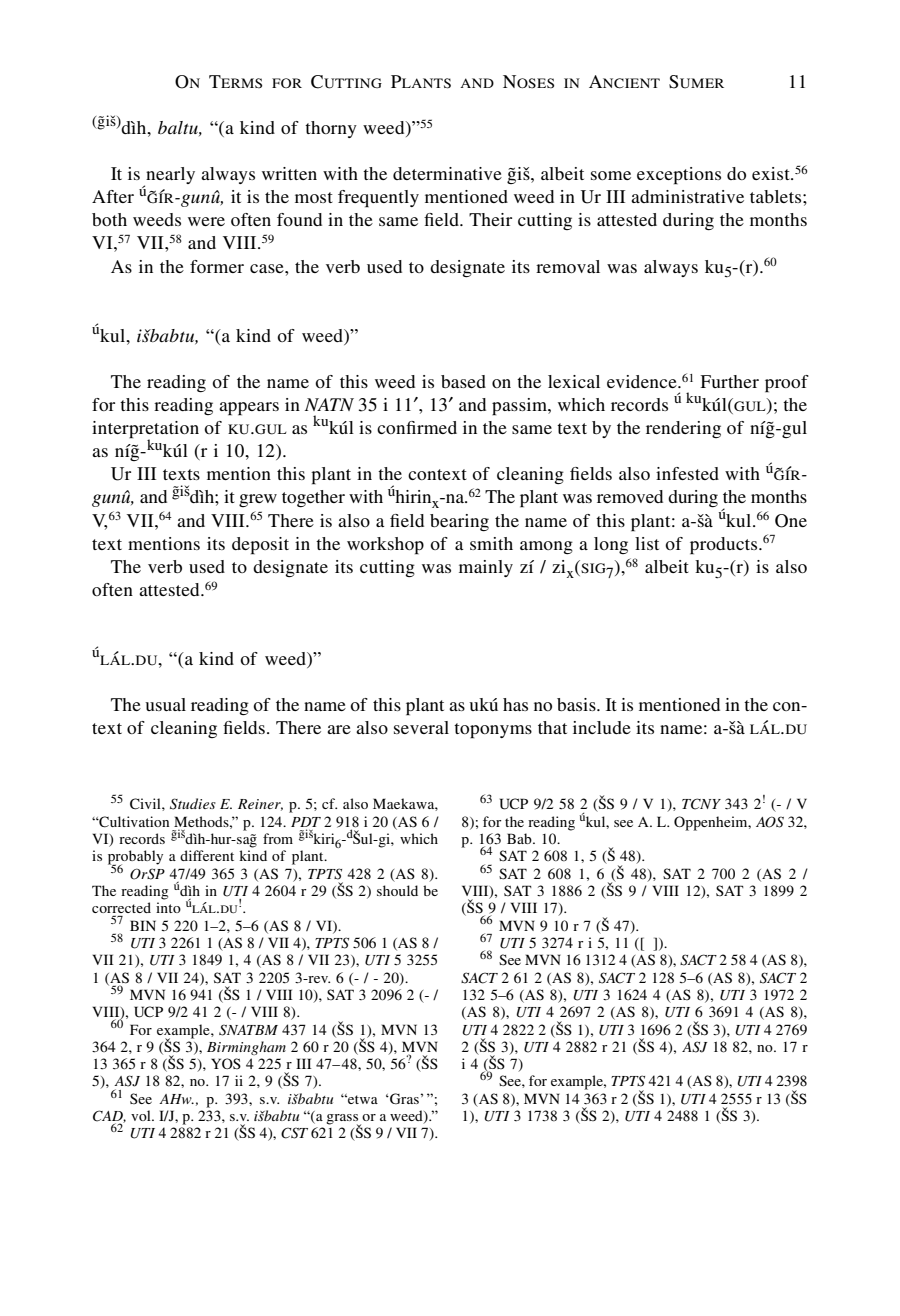 The image size is (900, 1316). I want to click on rendering, so click(683, 429).
